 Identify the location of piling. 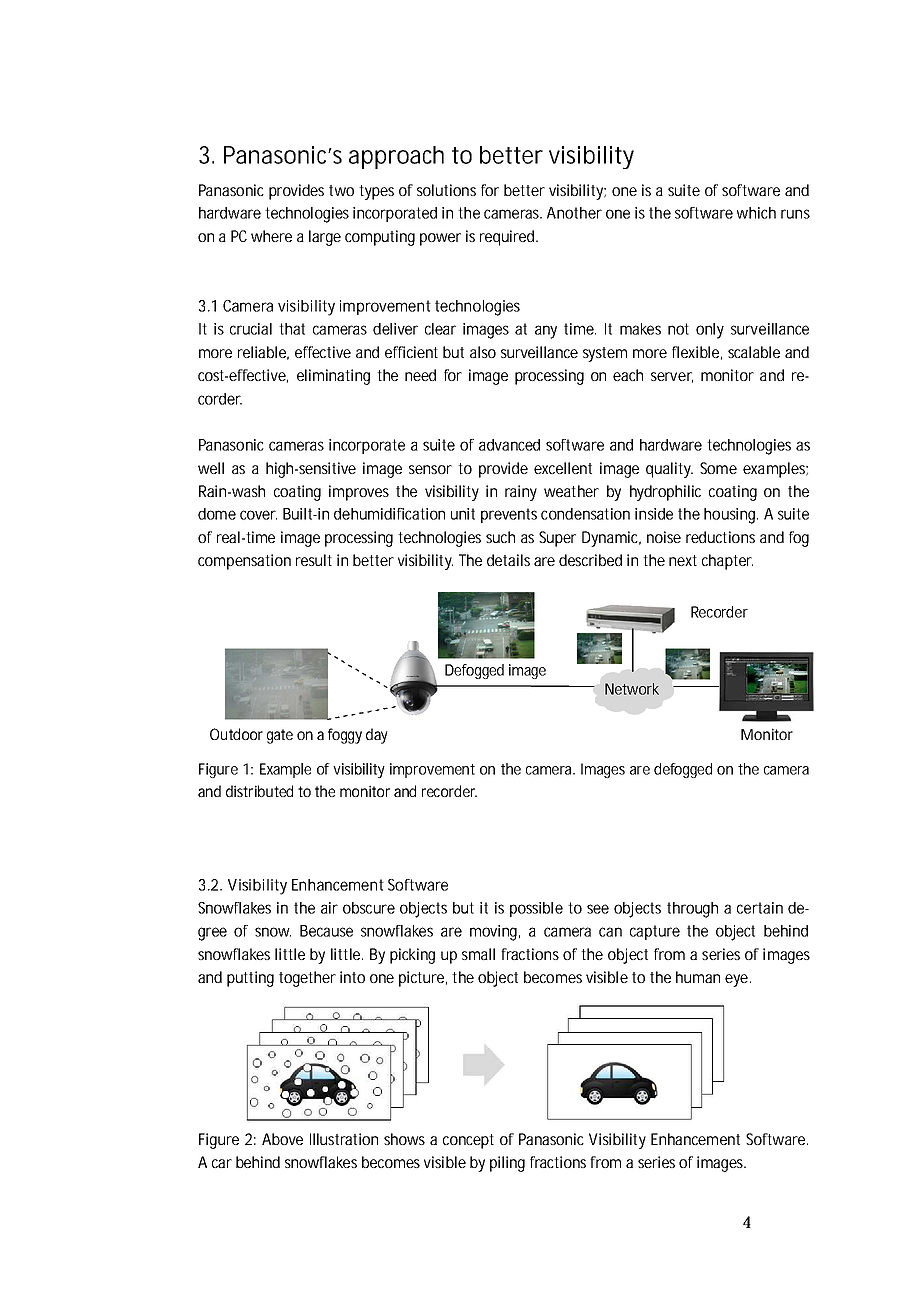
(507, 1164).
